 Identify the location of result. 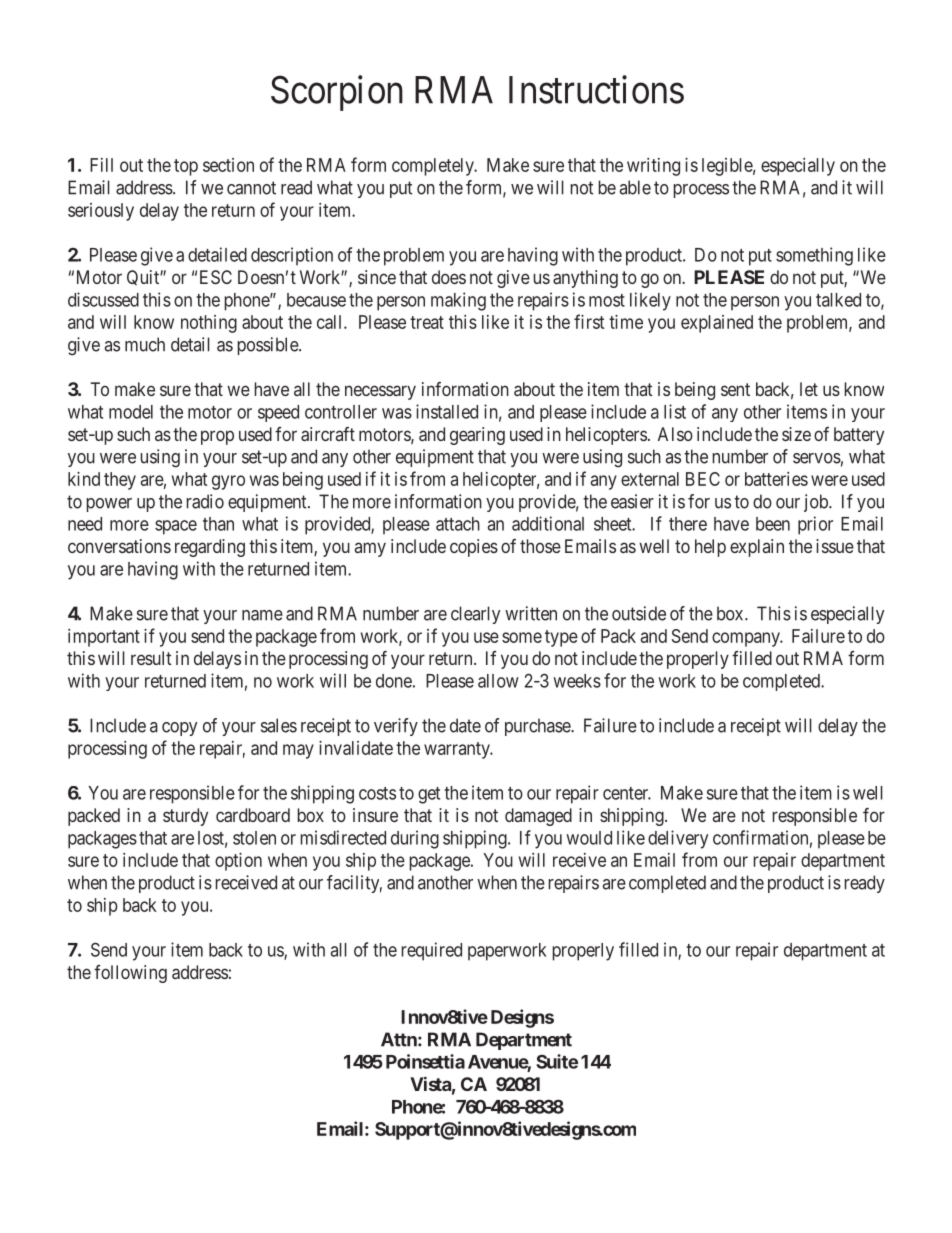
(151, 658).
